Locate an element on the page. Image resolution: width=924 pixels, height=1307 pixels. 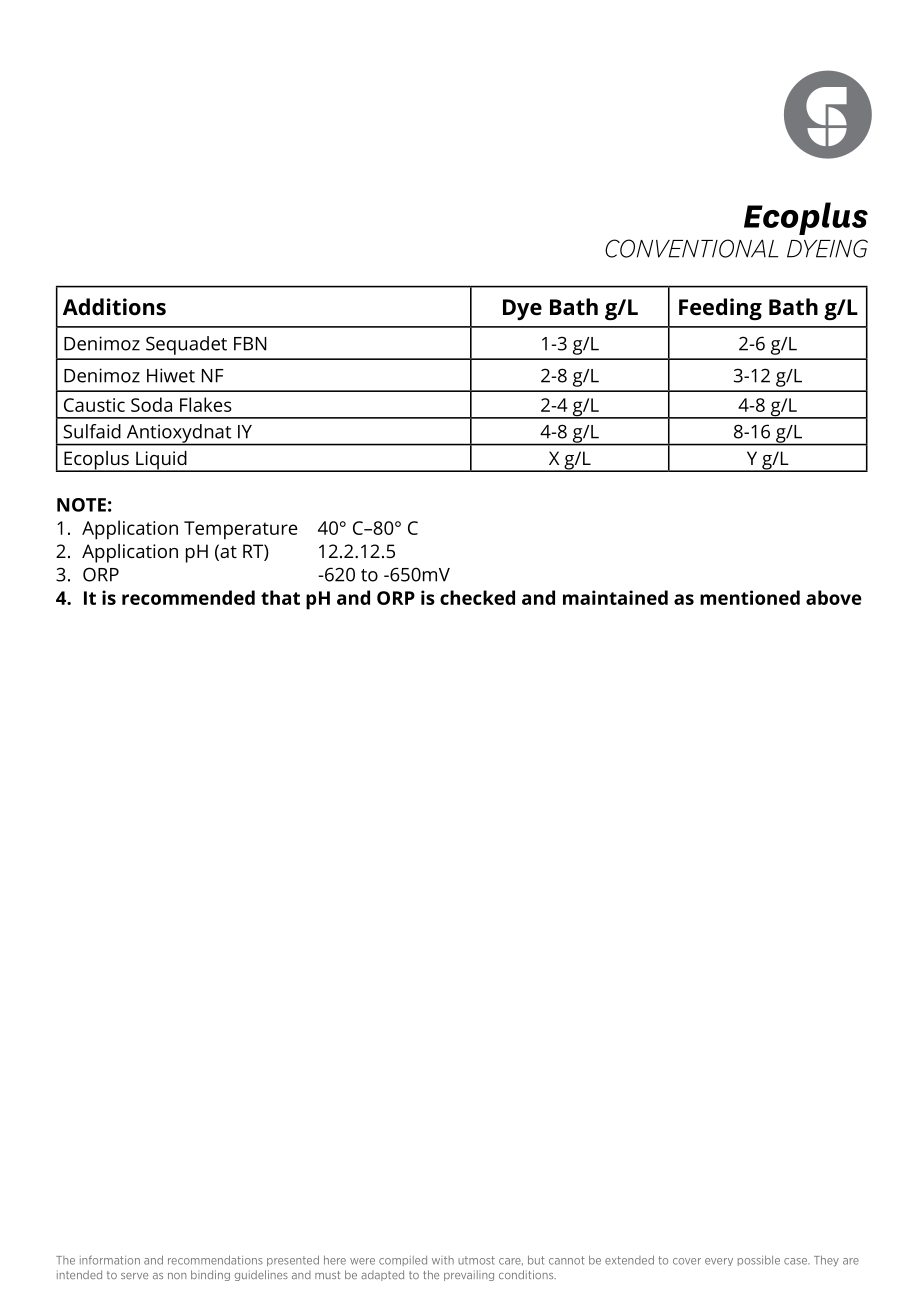
recommended is located at coordinates (188, 597).
